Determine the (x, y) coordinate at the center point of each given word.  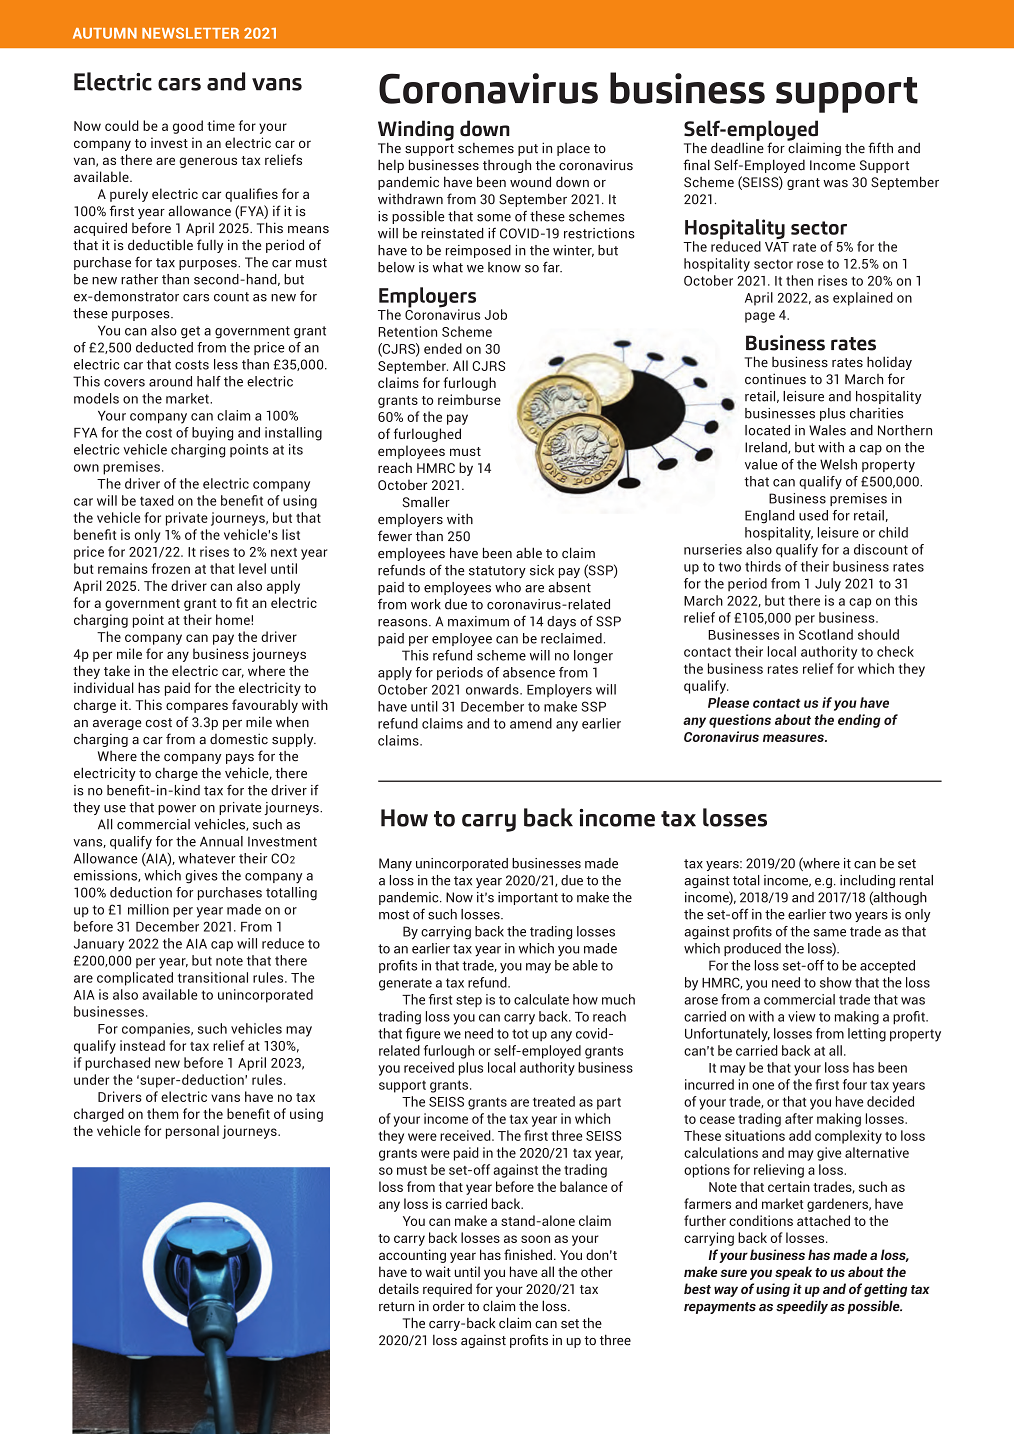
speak (793, 1273)
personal (192, 1132)
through (507, 166)
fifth (880, 148)
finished (528, 1254)
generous (208, 162)
